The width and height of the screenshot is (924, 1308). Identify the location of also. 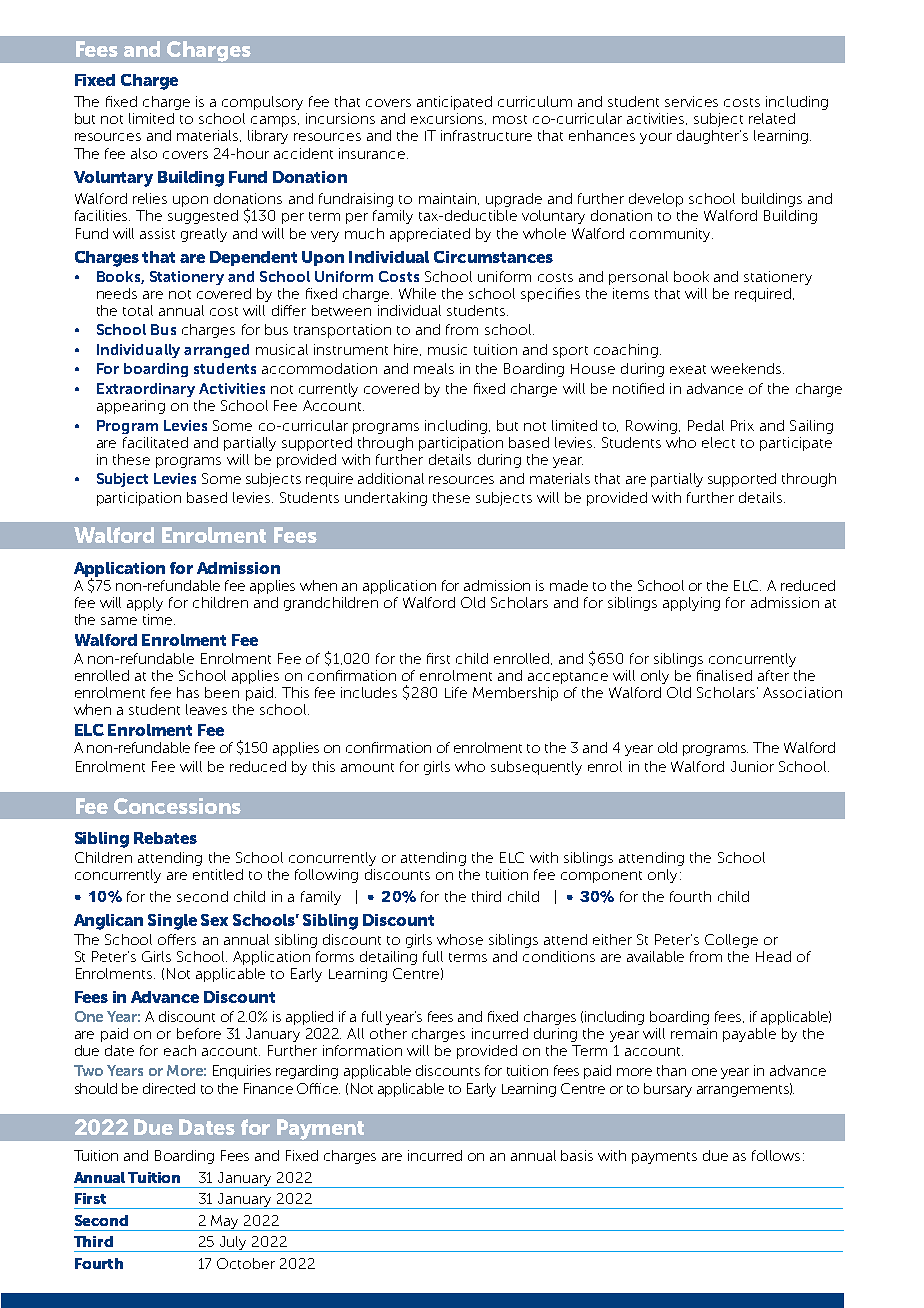
(144, 153).
